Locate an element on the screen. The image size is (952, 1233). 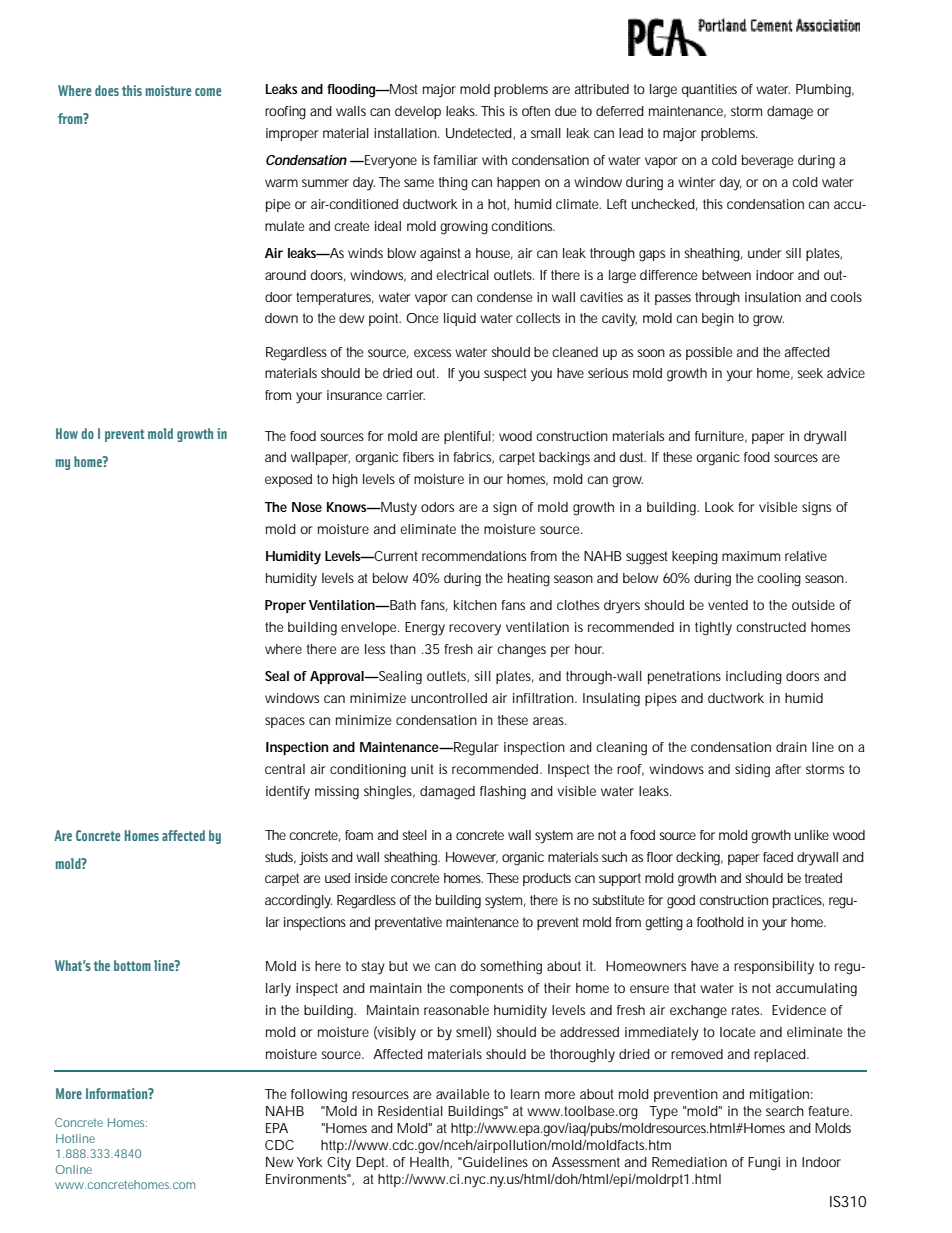
Undetected is located at coordinates (480, 133).
